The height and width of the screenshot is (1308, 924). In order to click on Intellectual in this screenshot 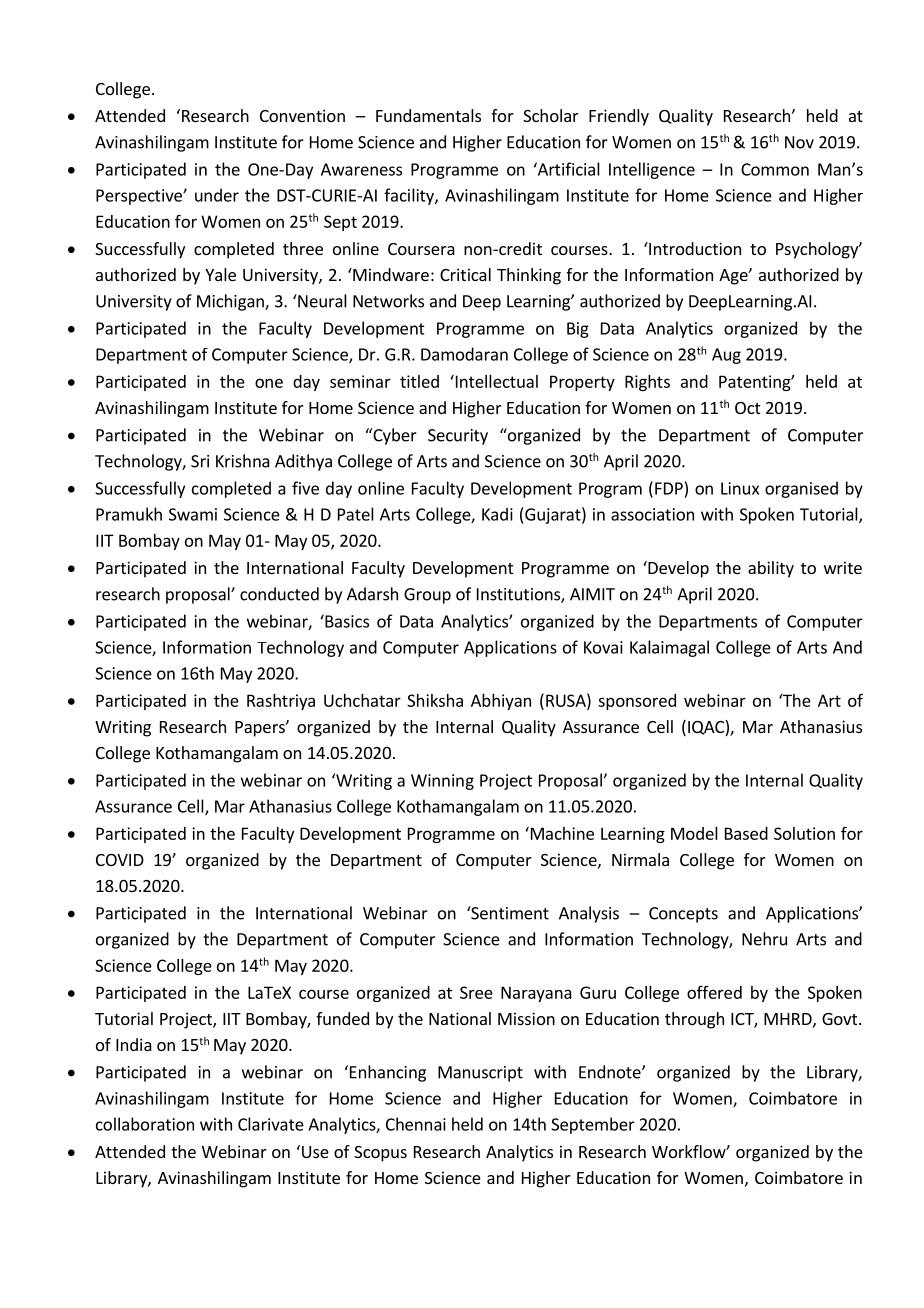, I will do `click(495, 381)`.
